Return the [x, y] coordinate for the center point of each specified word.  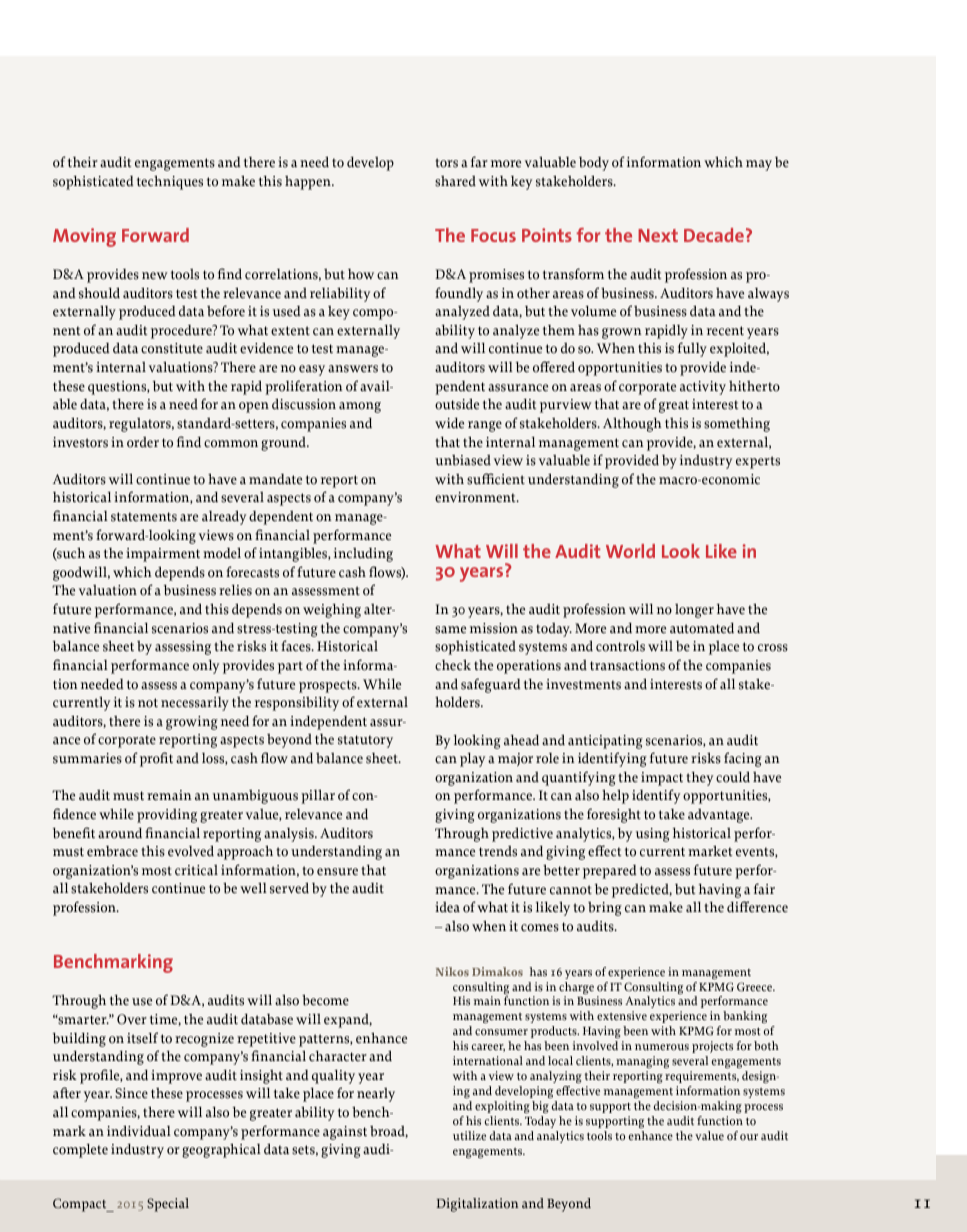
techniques [170, 182]
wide [449, 423]
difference [757, 907]
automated [702, 628]
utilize [469, 1136]
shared [455, 181]
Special [168, 1205]
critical [196, 870]
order [143, 442]
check [453, 665]
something [737, 424]
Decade [714, 235]
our [749, 1137]
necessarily [195, 704]
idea [447, 907]
